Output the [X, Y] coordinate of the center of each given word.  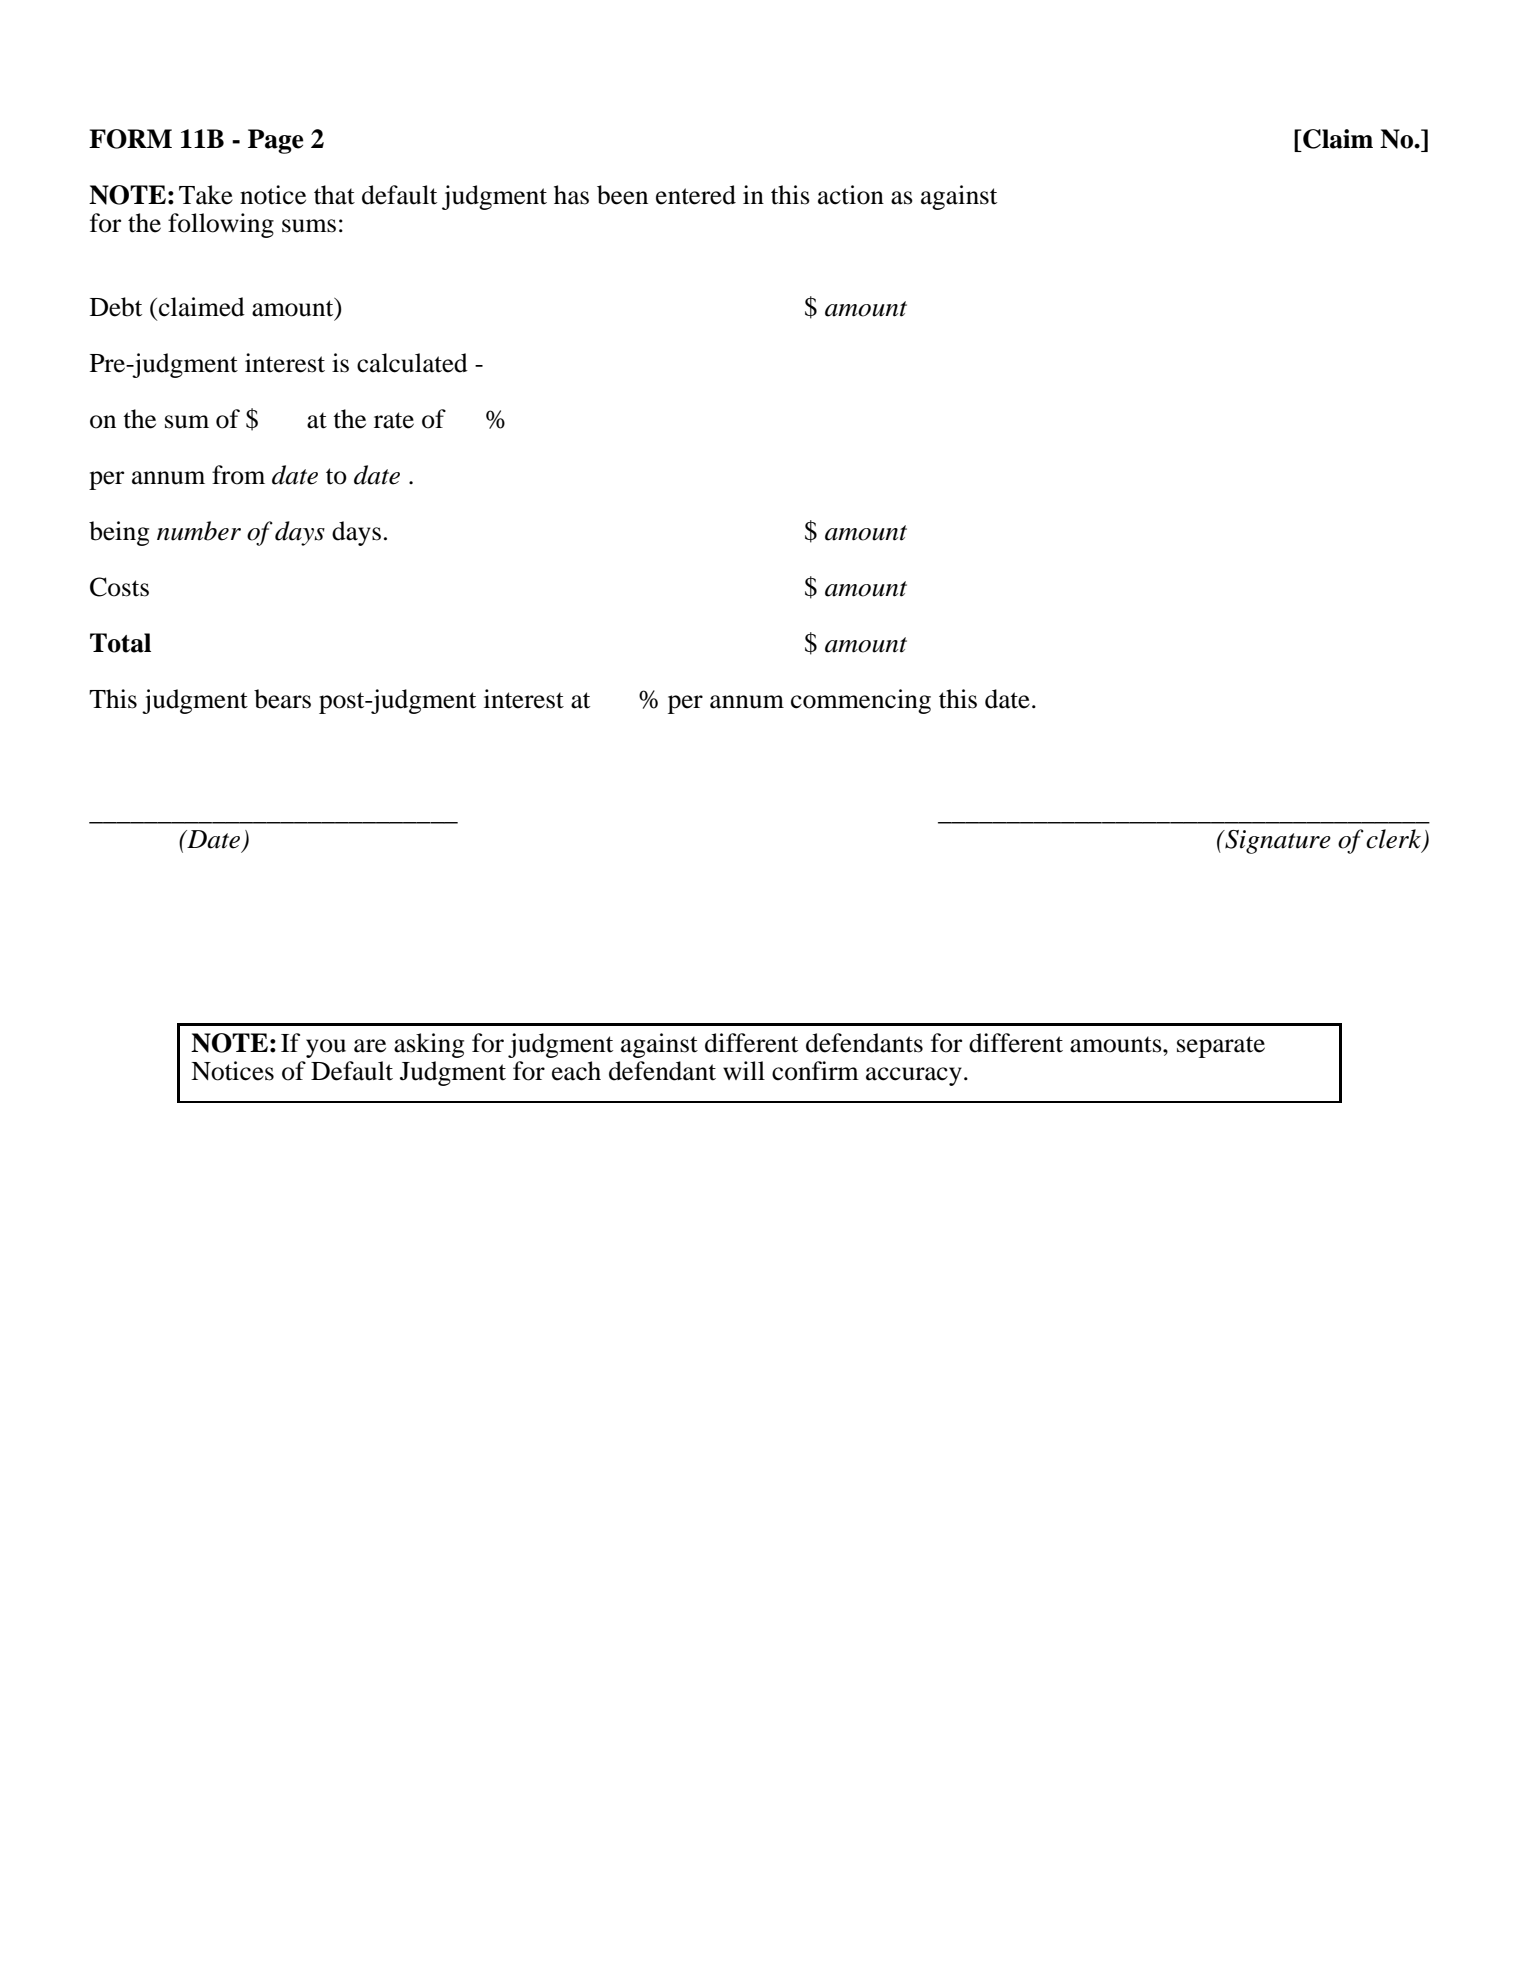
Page [276, 141]
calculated [412, 363]
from [238, 475]
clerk [1395, 840]
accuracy [914, 1076]
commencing [861, 701]
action [851, 195]
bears [282, 699]
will [744, 1070]
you [326, 1048]
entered [696, 195]
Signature [1277, 842]
